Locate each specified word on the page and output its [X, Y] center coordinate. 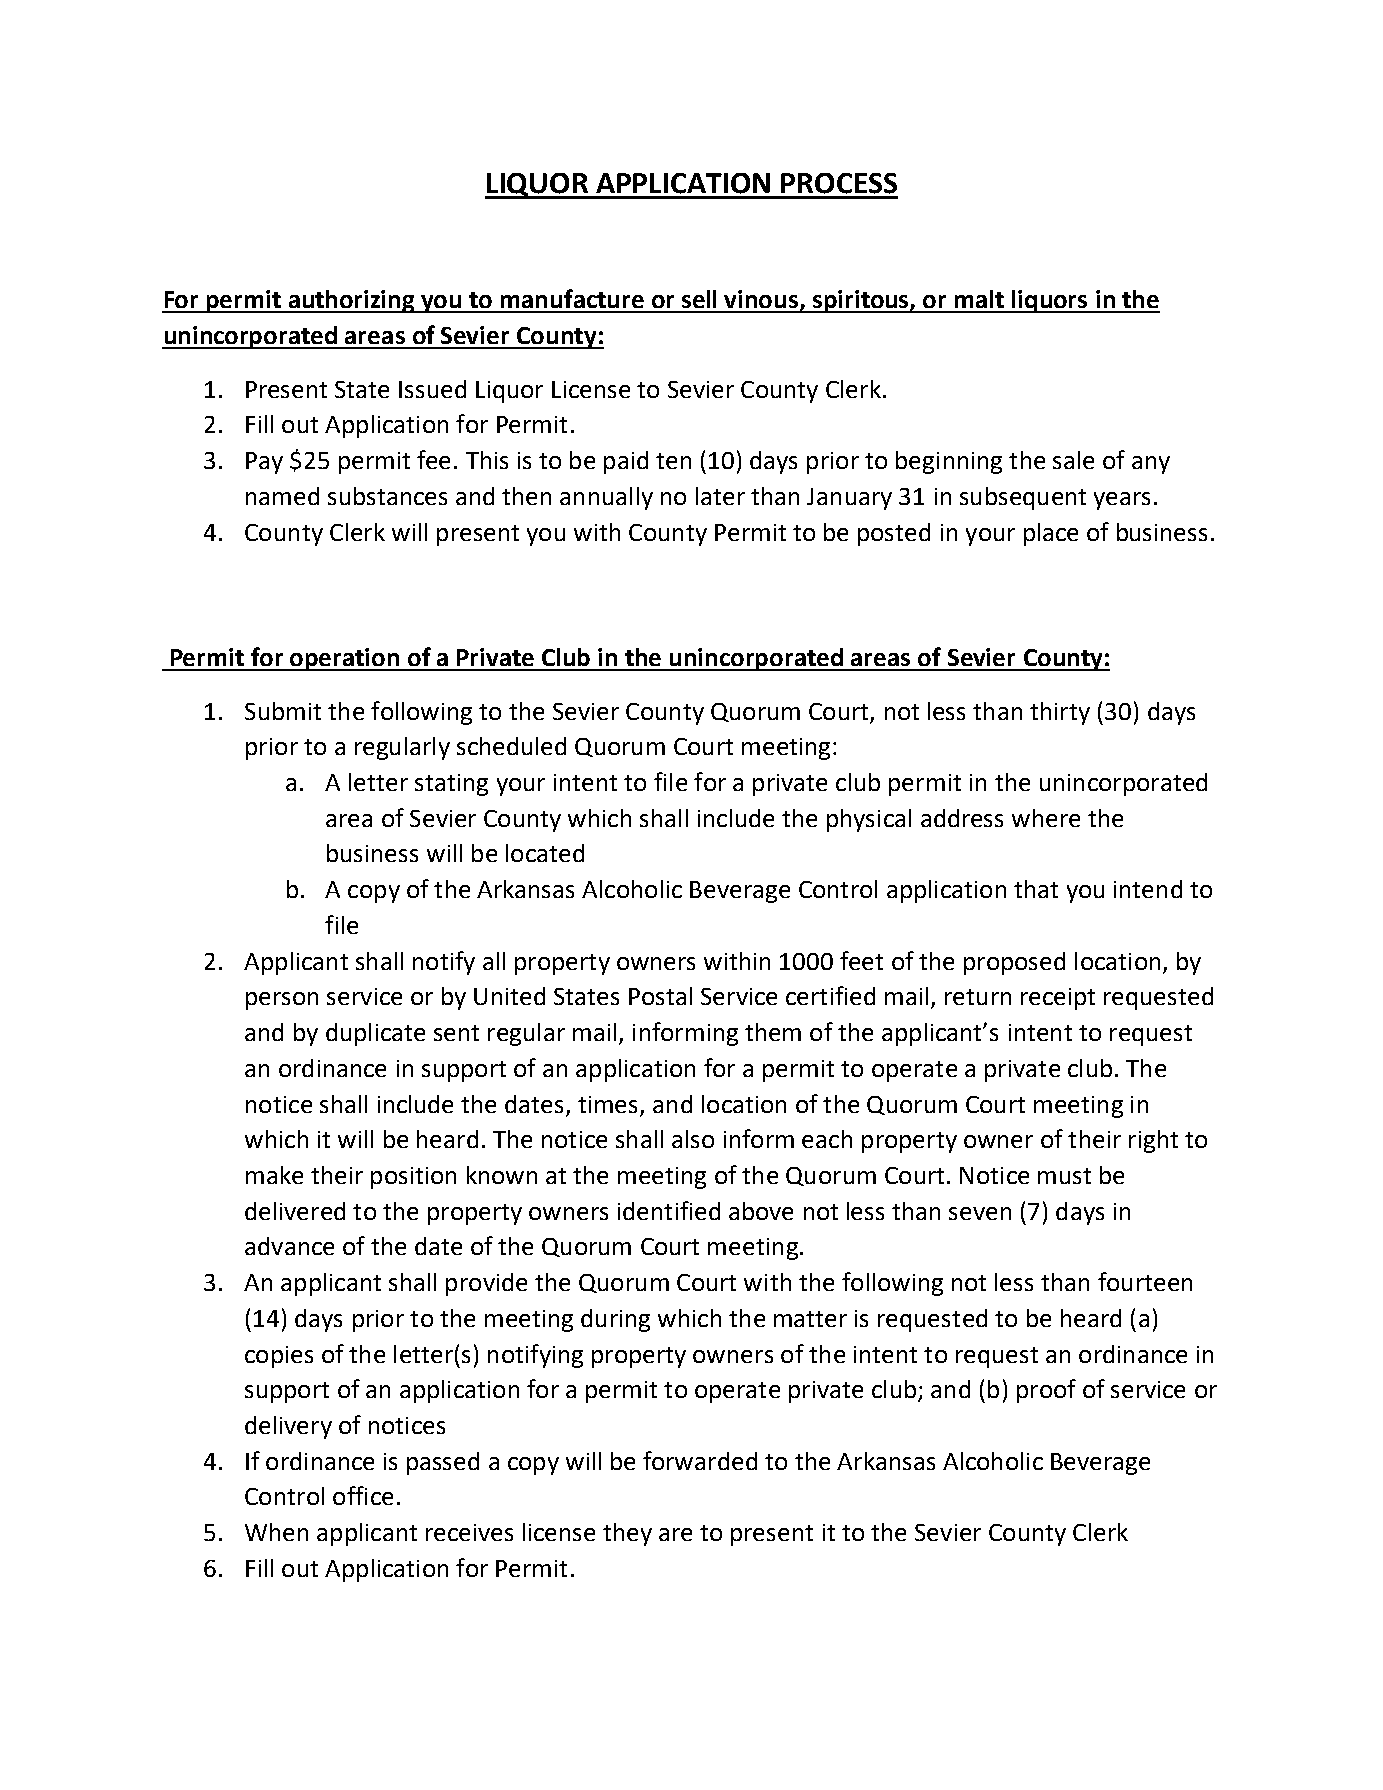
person [282, 1001]
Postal [660, 996]
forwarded [700, 1460]
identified [669, 1210]
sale [1073, 460]
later [720, 496]
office [363, 1495]
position [413, 1178]
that [1036, 889]
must [1064, 1176]
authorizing [351, 301]
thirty [1060, 713]
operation [345, 659]
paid [626, 462]
